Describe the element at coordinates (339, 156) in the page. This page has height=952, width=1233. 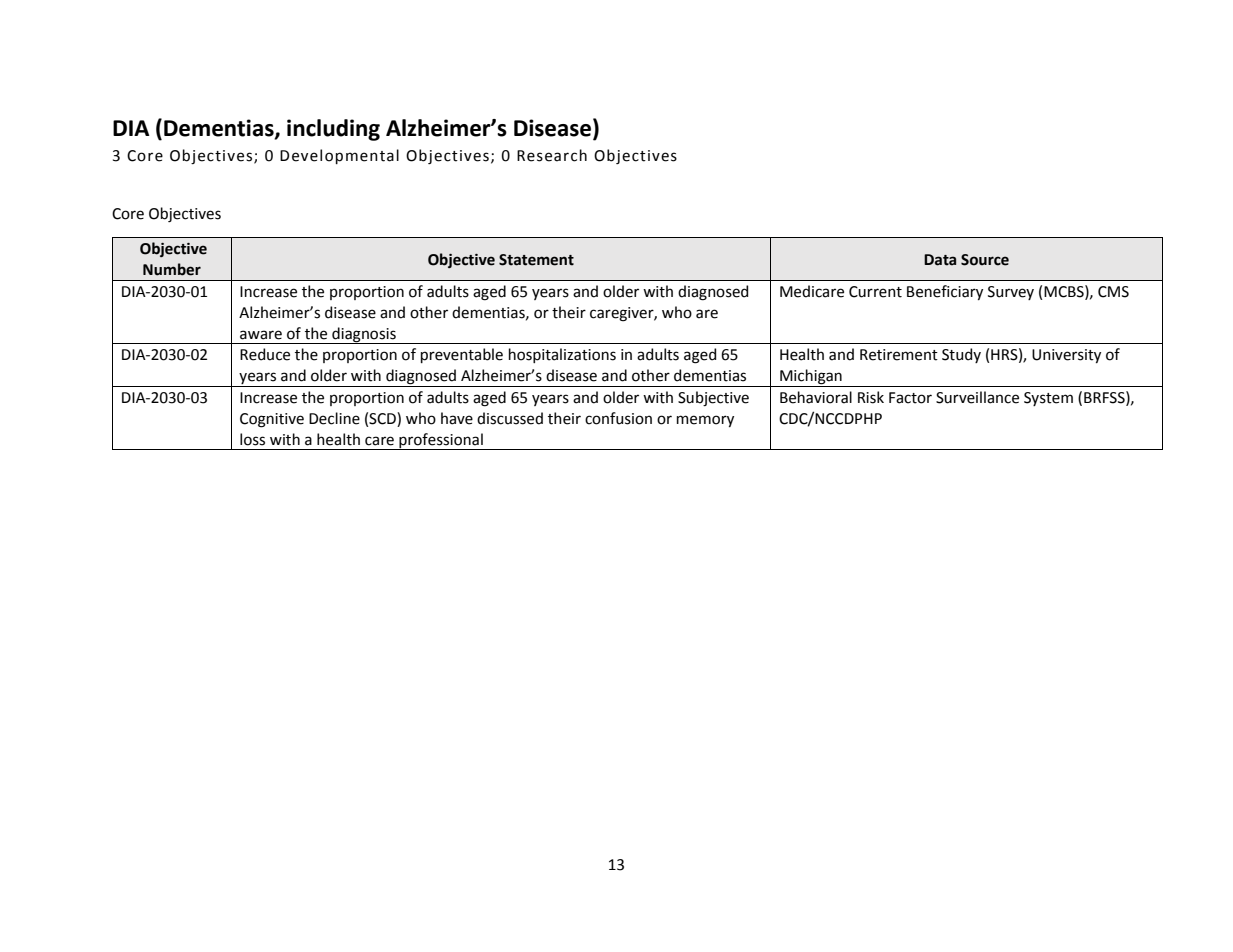
I see `Developmental` at that location.
